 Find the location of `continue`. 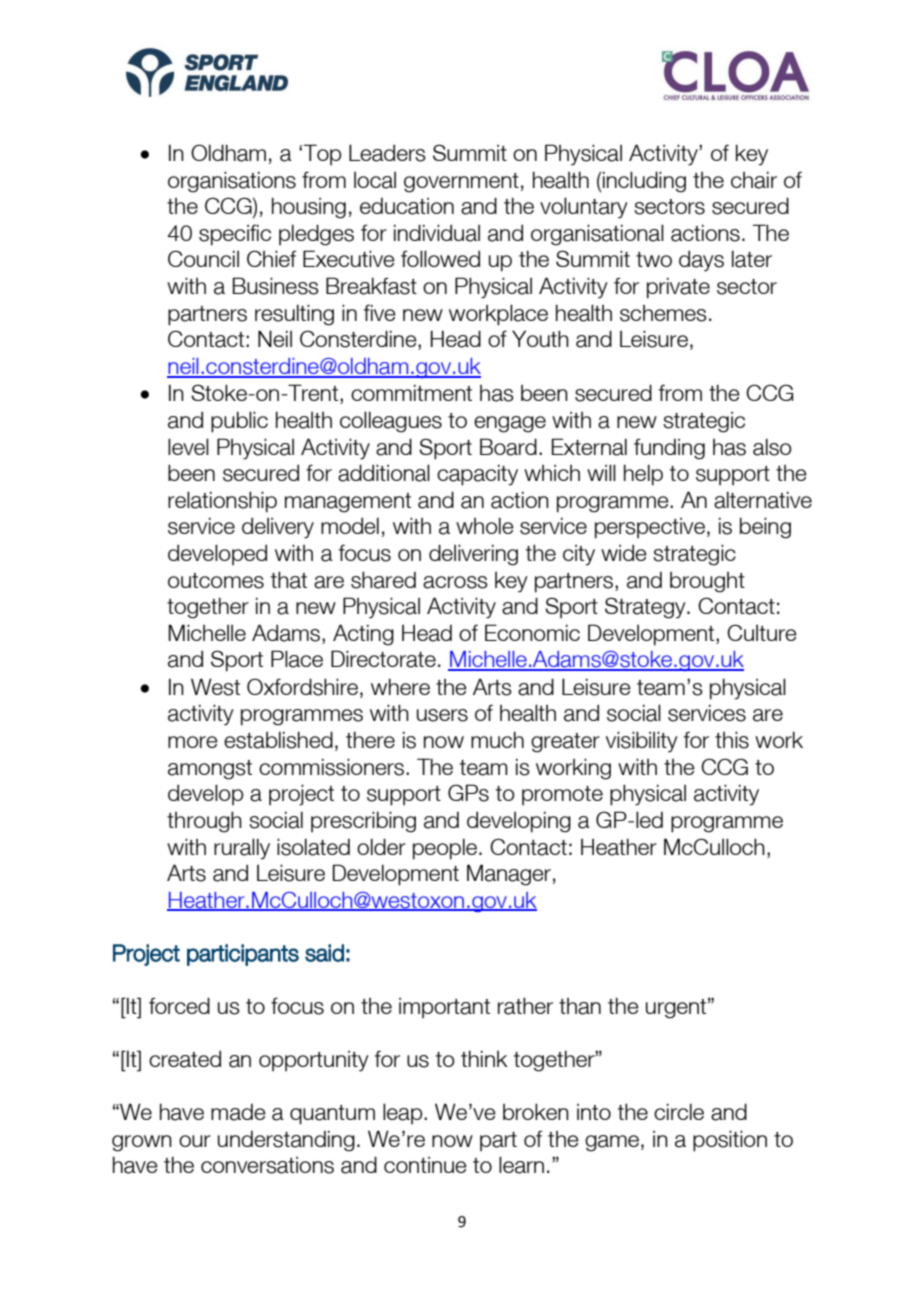

continue is located at coordinates (425, 1165).
